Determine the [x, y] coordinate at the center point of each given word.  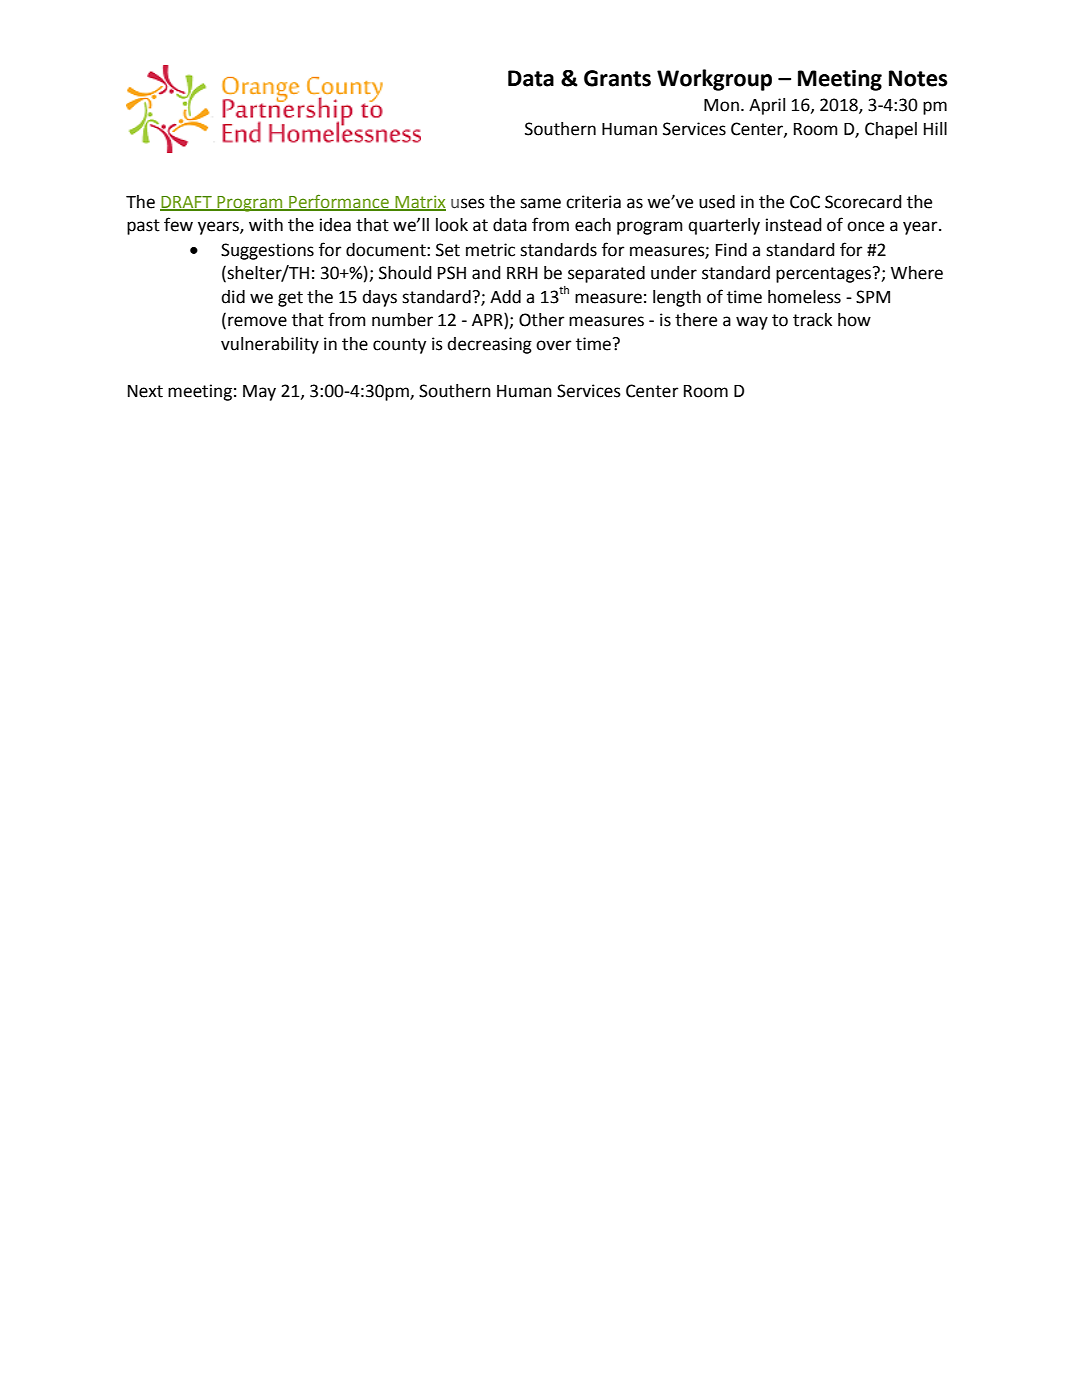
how [854, 320]
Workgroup [714, 80]
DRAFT [187, 203]
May [259, 393]
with [266, 225]
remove [257, 321]
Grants [617, 78]
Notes [918, 78]
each [593, 225]
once [865, 226]
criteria [593, 202]
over [554, 345]
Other [542, 320]
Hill [935, 128]
